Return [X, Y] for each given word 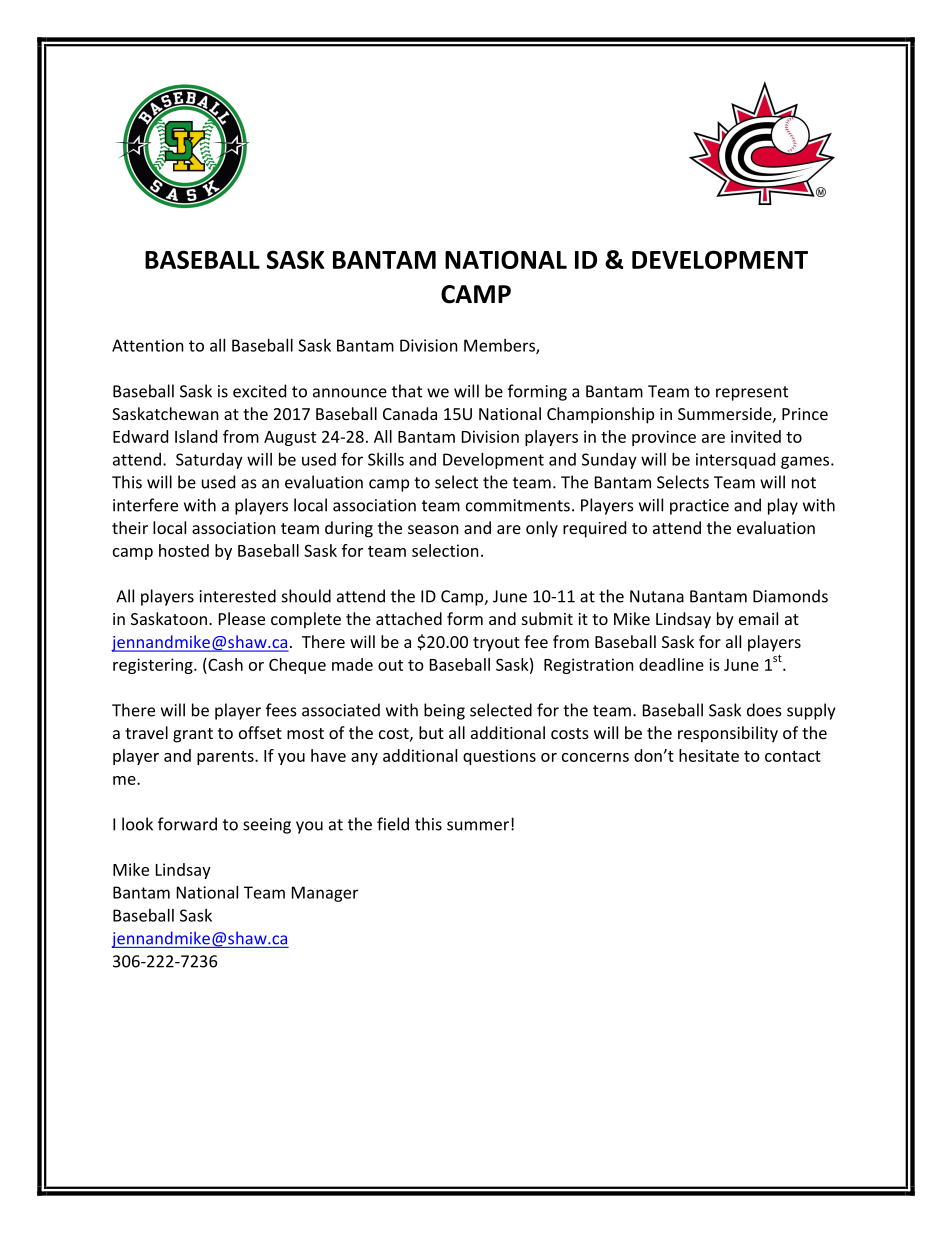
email [758, 618]
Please [242, 618]
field [393, 824]
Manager [325, 894]
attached [409, 618]
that [407, 391]
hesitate [709, 755]
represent [752, 393]
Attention [148, 345]
